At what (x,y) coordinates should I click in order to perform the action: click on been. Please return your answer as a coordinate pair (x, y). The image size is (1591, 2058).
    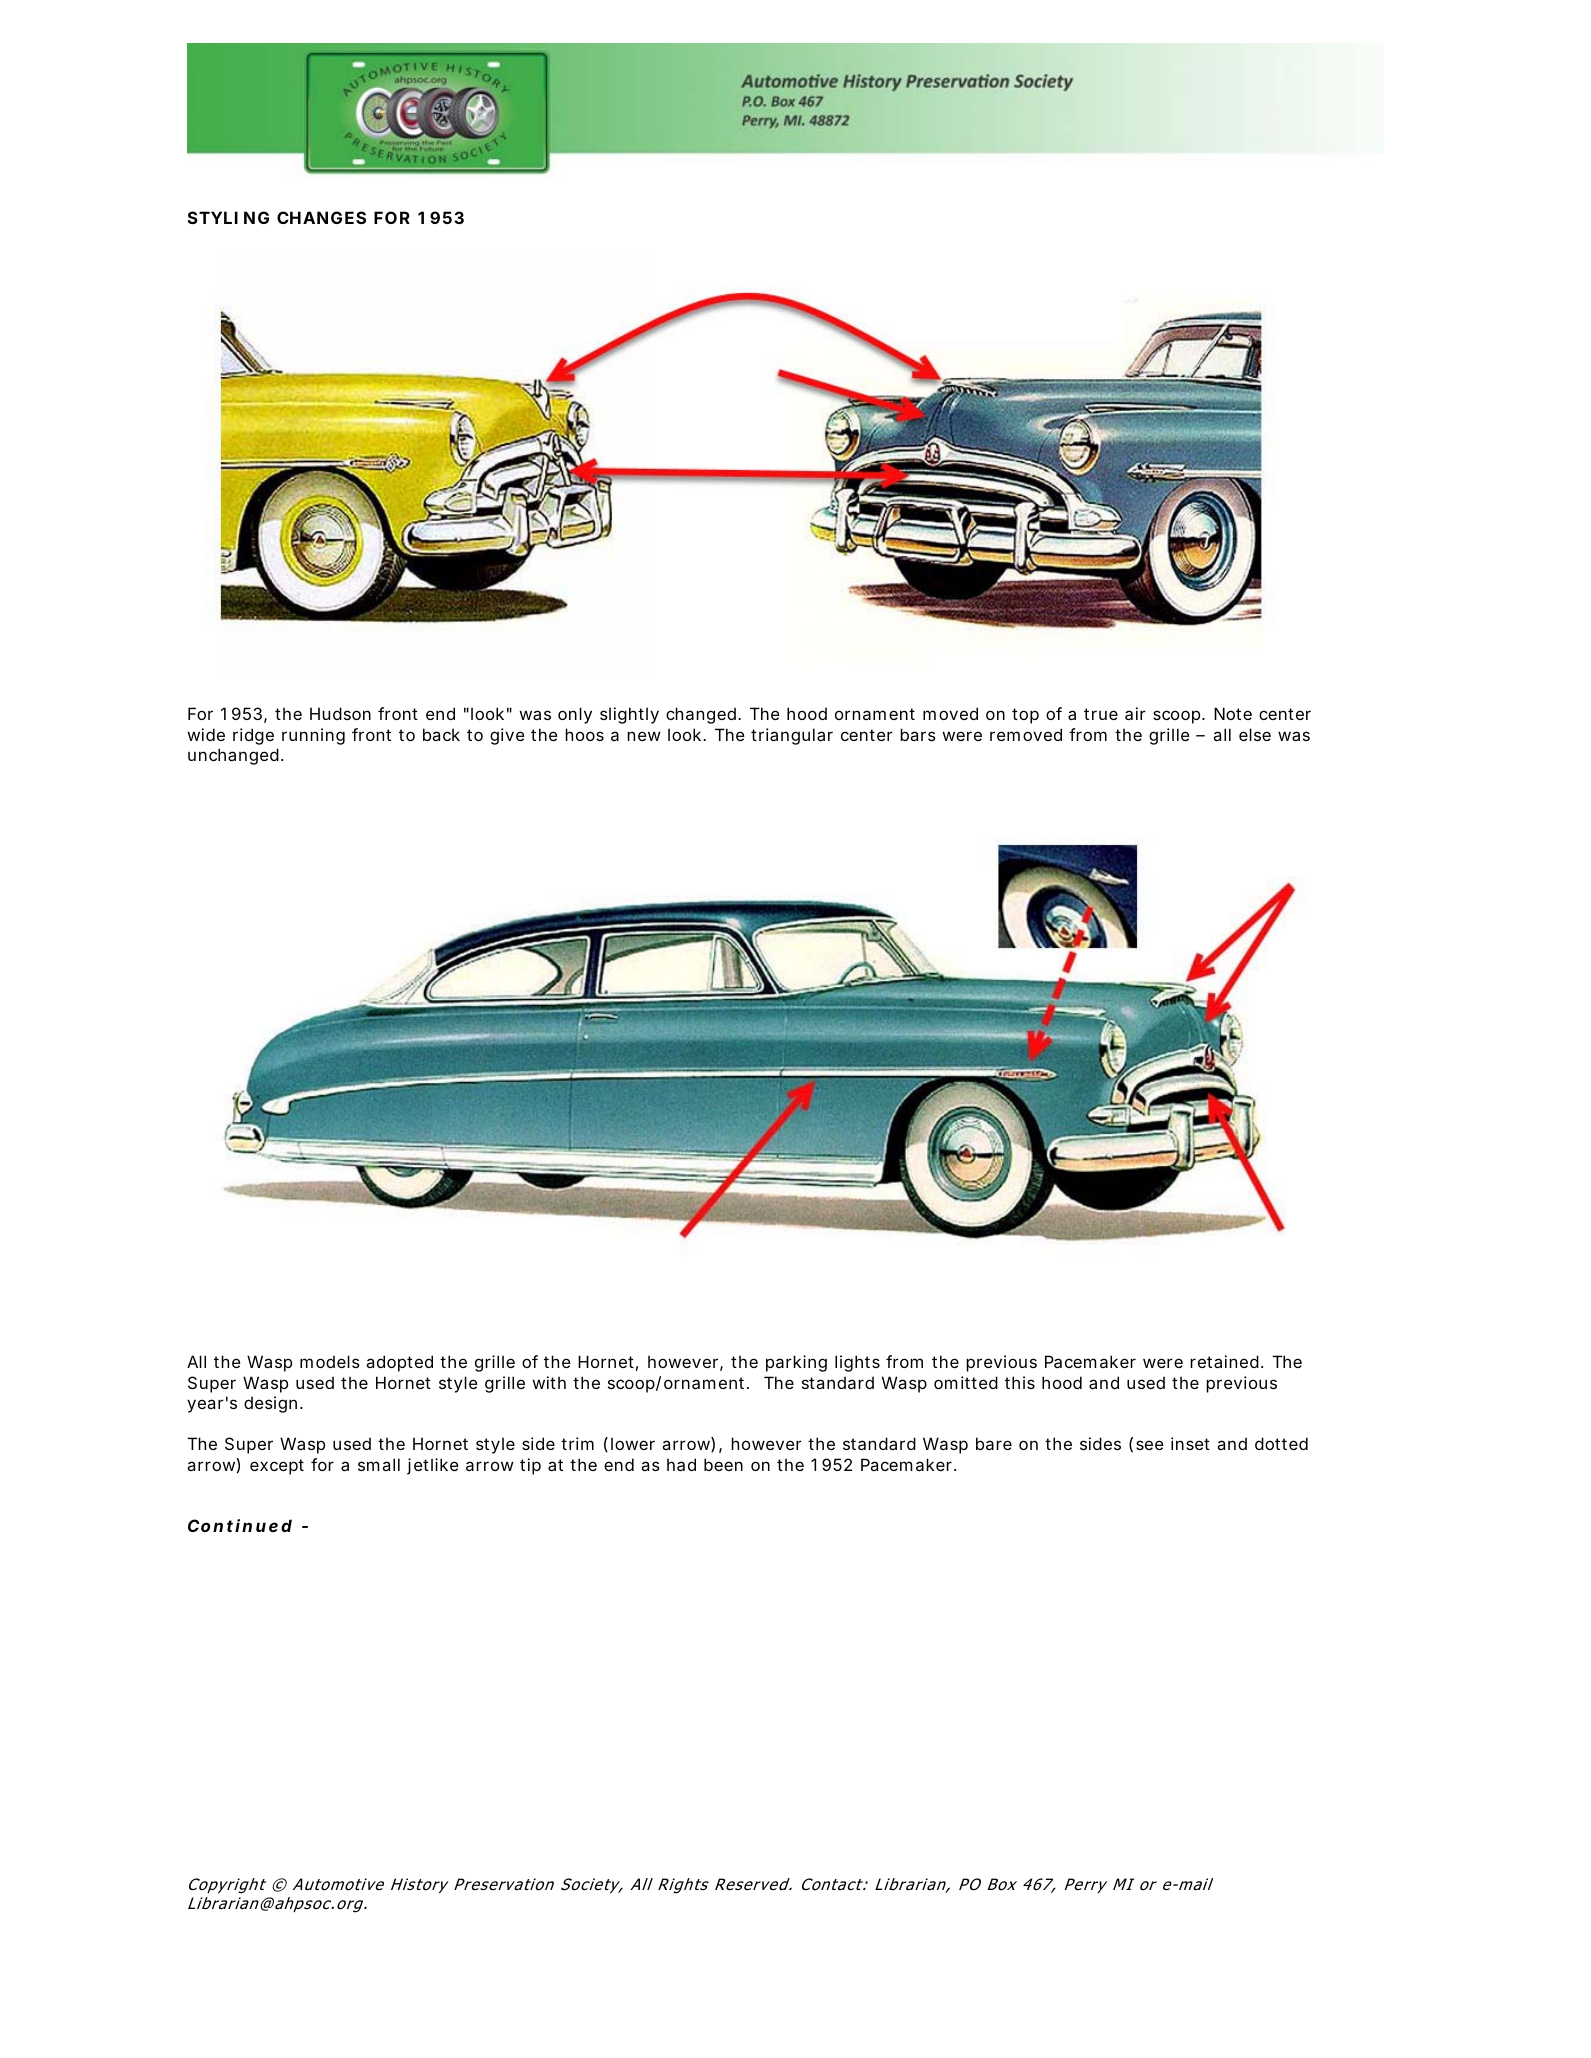
    Looking at the image, I should click on (723, 1464).
